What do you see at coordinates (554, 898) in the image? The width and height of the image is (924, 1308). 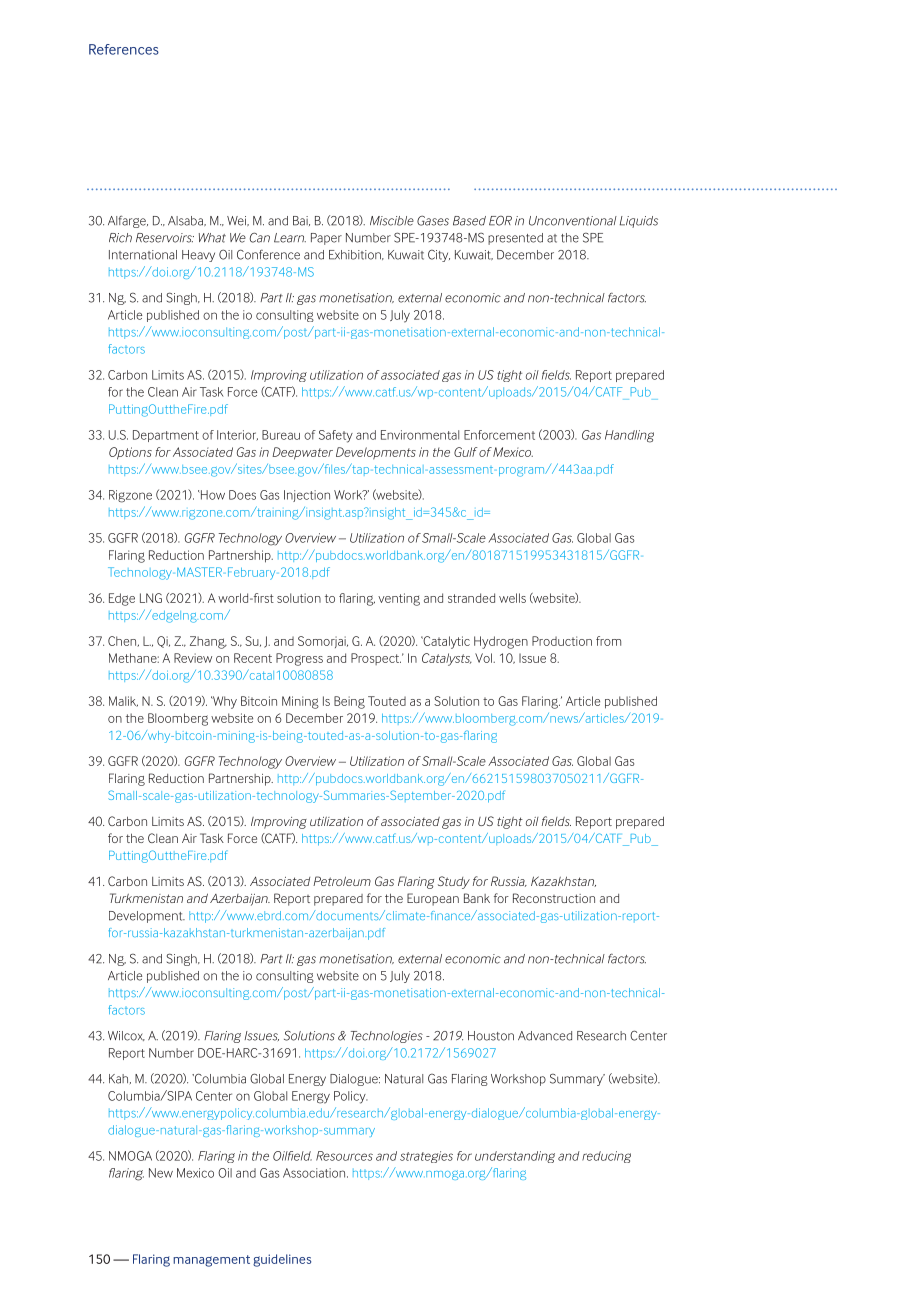 I see `Reconstruction` at bounding box center [554, 898].
